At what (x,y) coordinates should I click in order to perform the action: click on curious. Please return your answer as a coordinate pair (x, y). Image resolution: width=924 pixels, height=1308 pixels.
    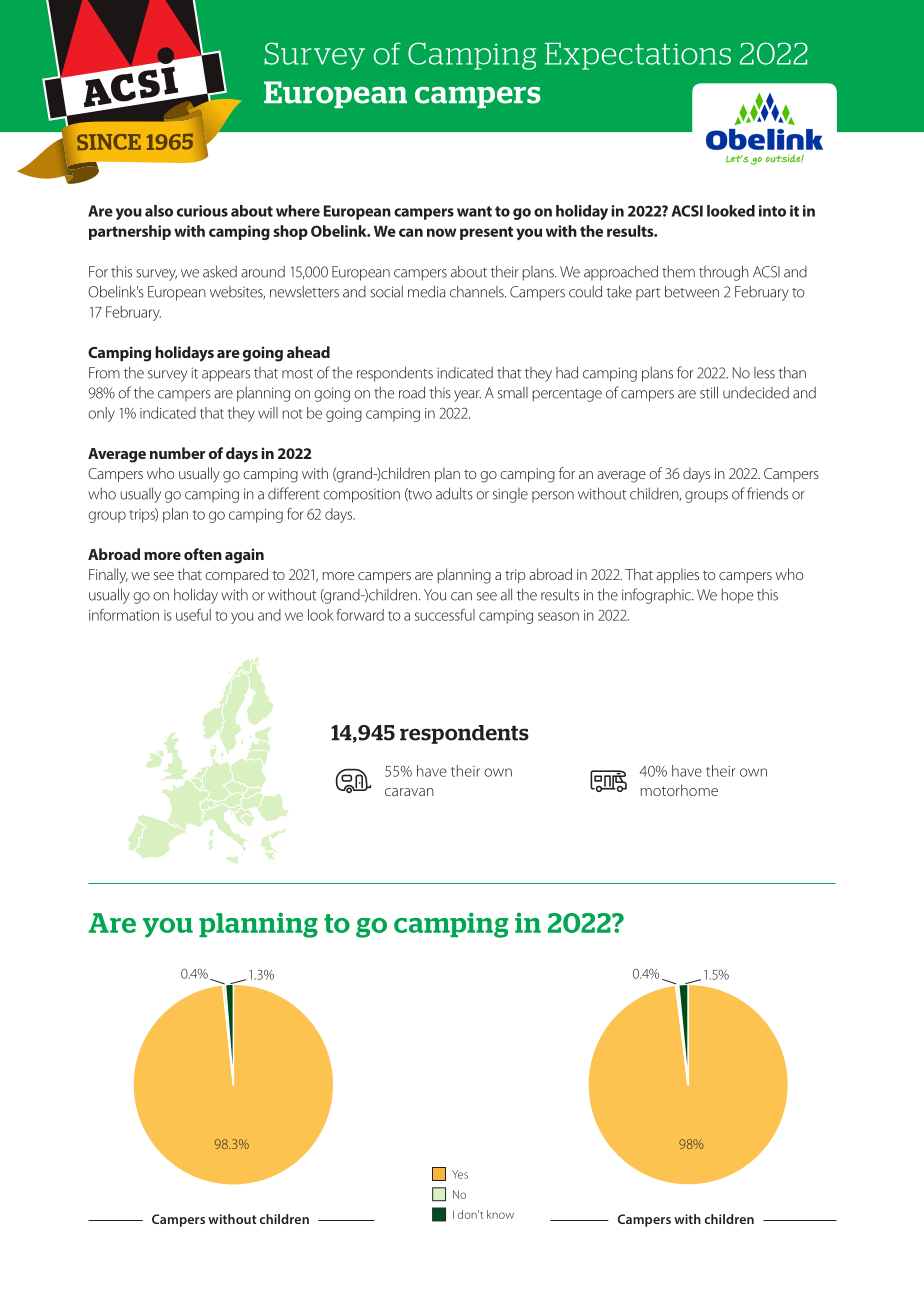
    Looking at the image, I should click on (202, 211).
